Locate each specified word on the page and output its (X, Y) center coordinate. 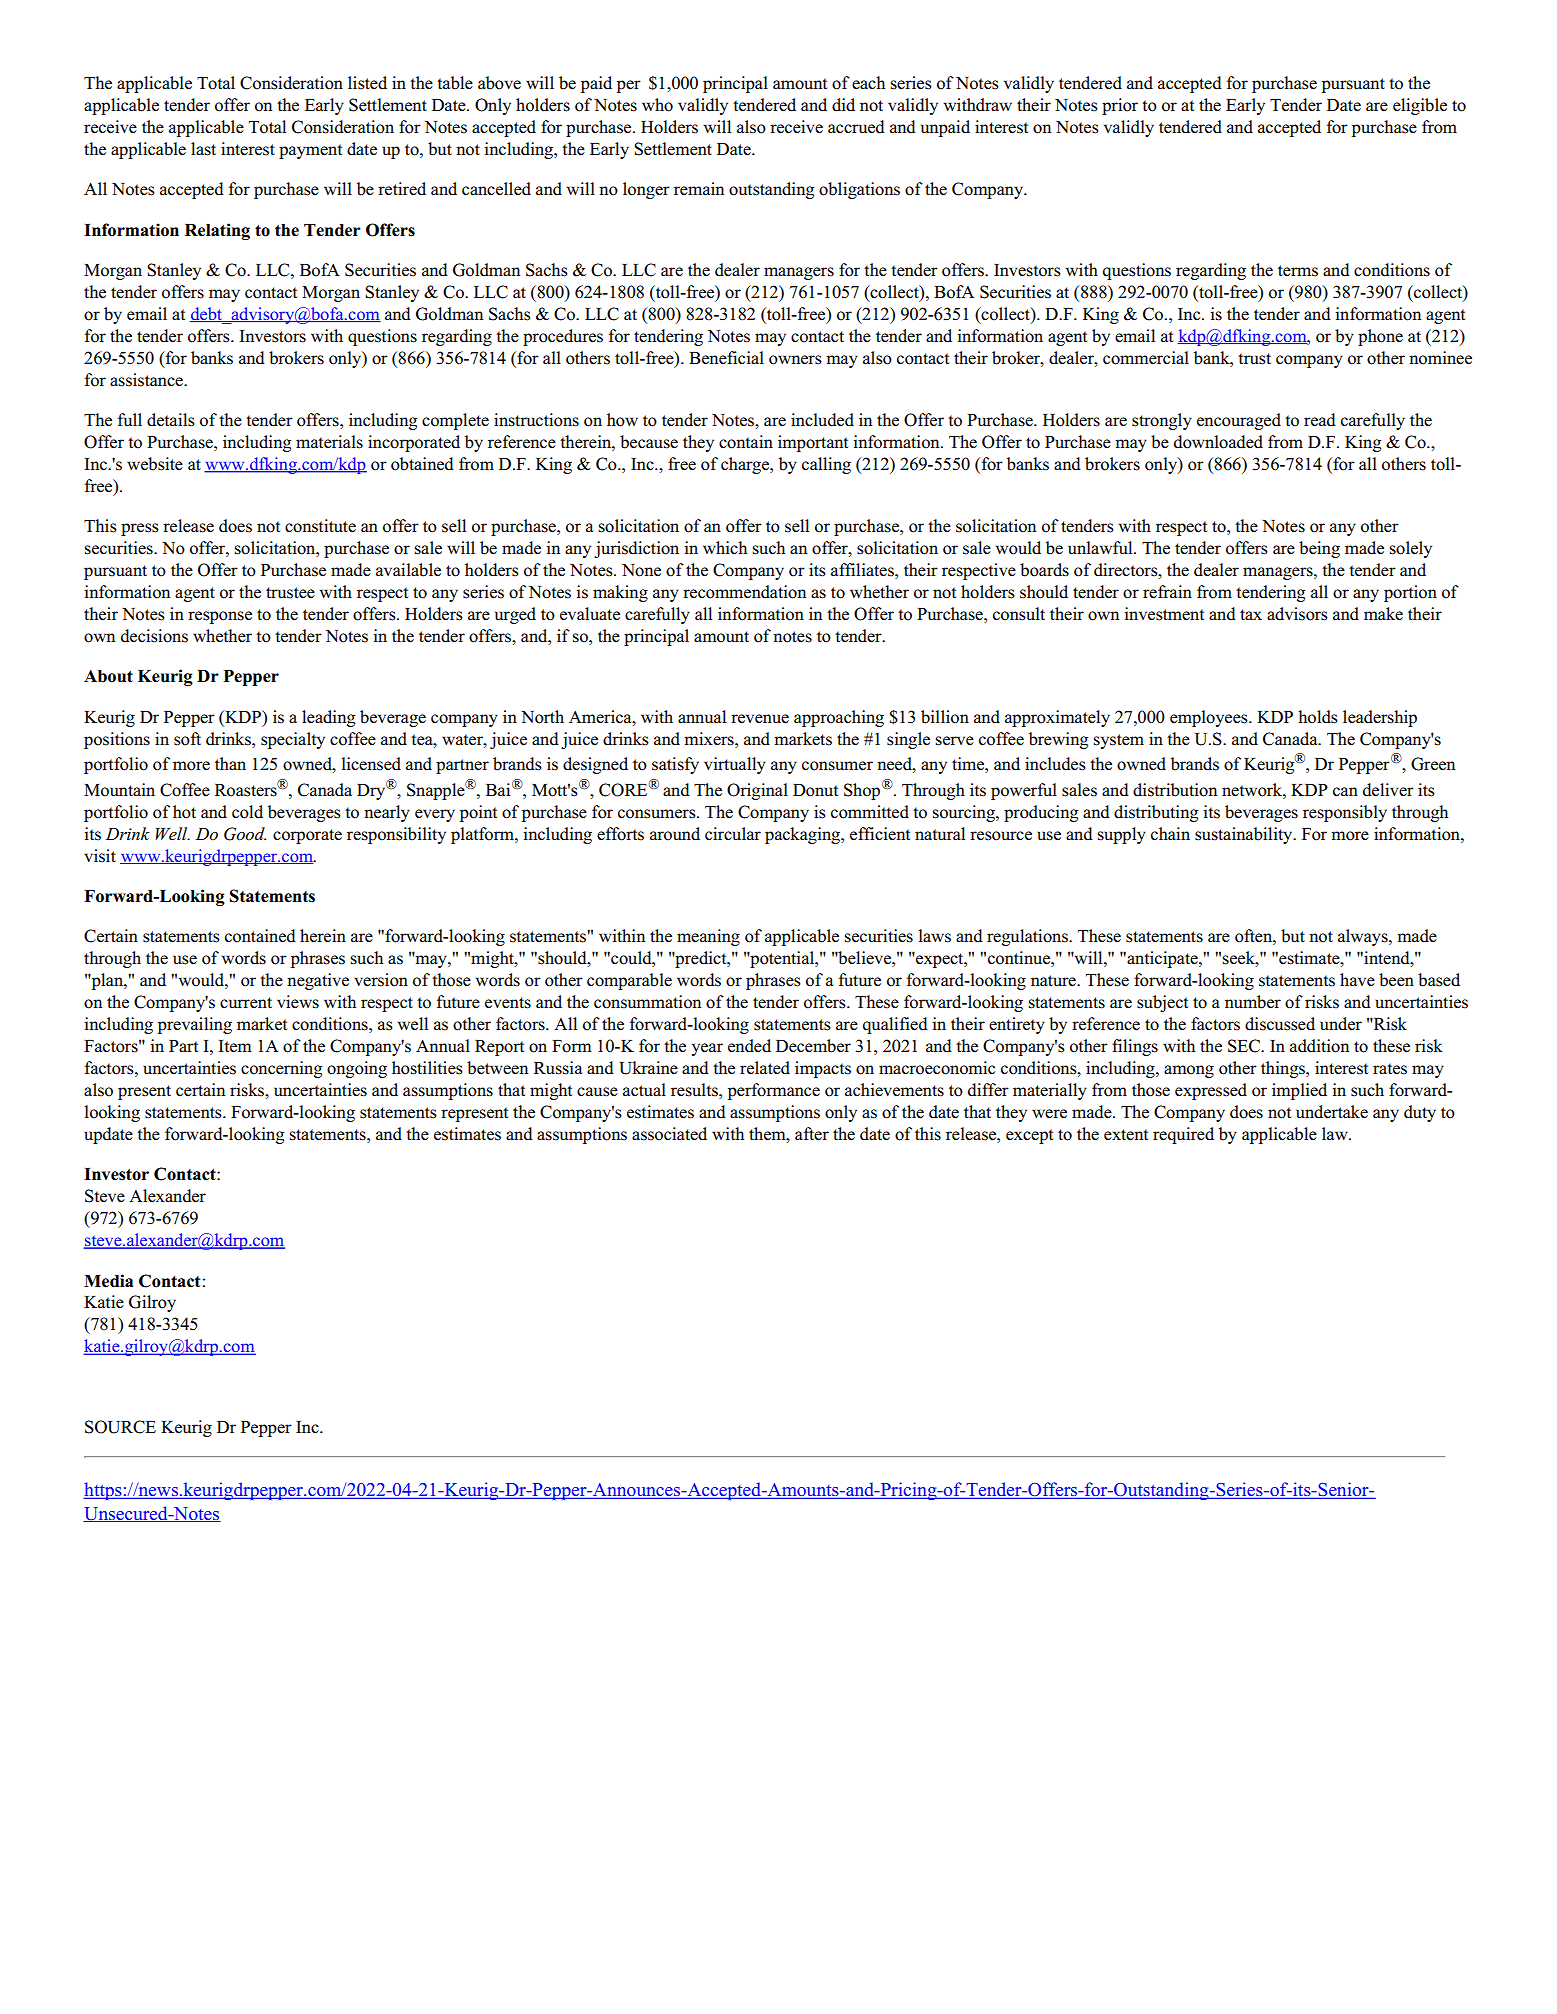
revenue (760, 719)
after (812, 1134)
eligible (1420, 106)
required (1183, 1135)
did (843, 105)
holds (1318, 717)
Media (108, 1281)
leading (328, 718)
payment (310, 151)
